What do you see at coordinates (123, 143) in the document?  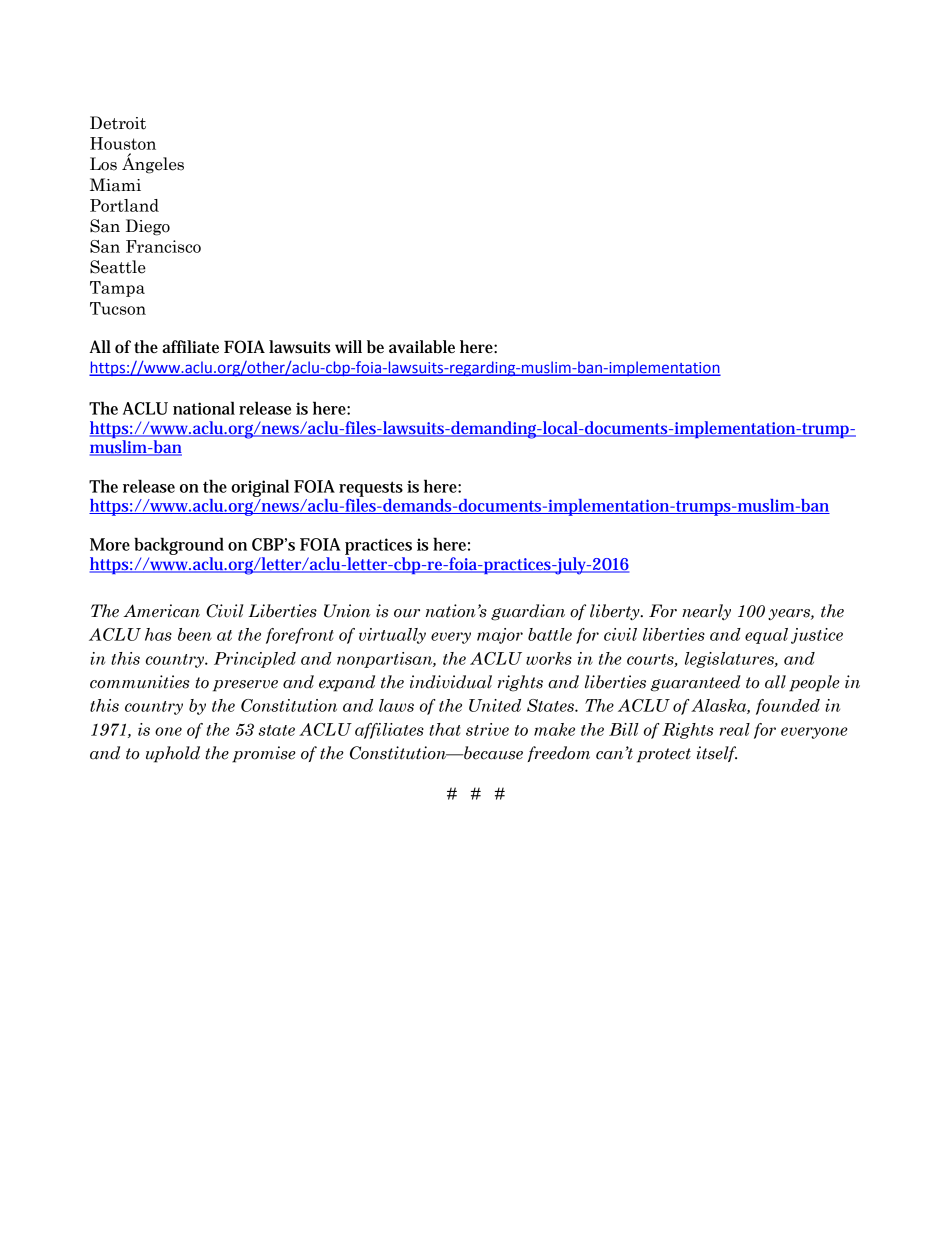 I see `Houston` at bounding box center [123, 143].
